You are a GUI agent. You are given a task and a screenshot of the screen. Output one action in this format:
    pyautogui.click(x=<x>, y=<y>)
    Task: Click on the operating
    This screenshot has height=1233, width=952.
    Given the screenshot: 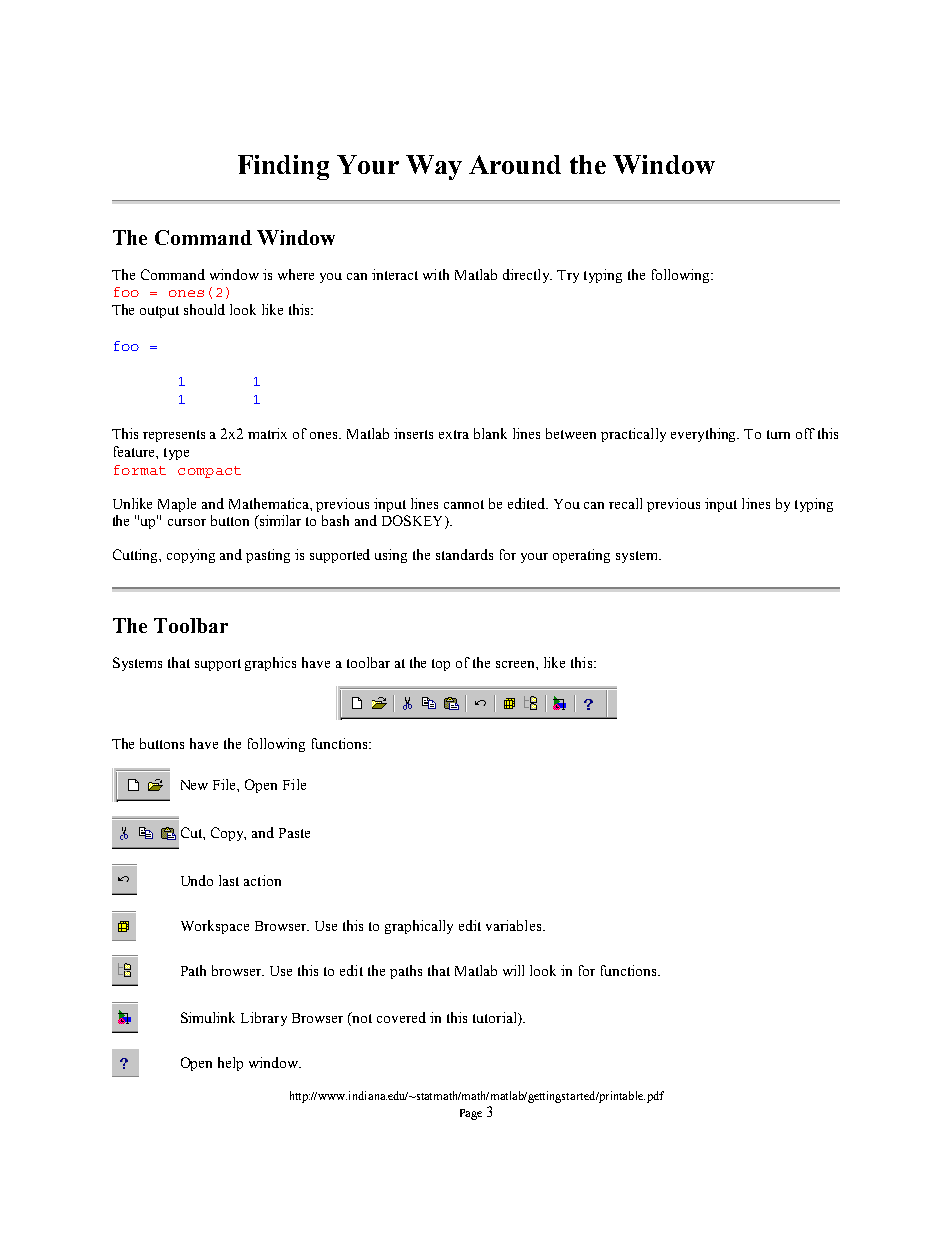 What is the action you would take?
    pyautogui.click(x=581, y=556)
